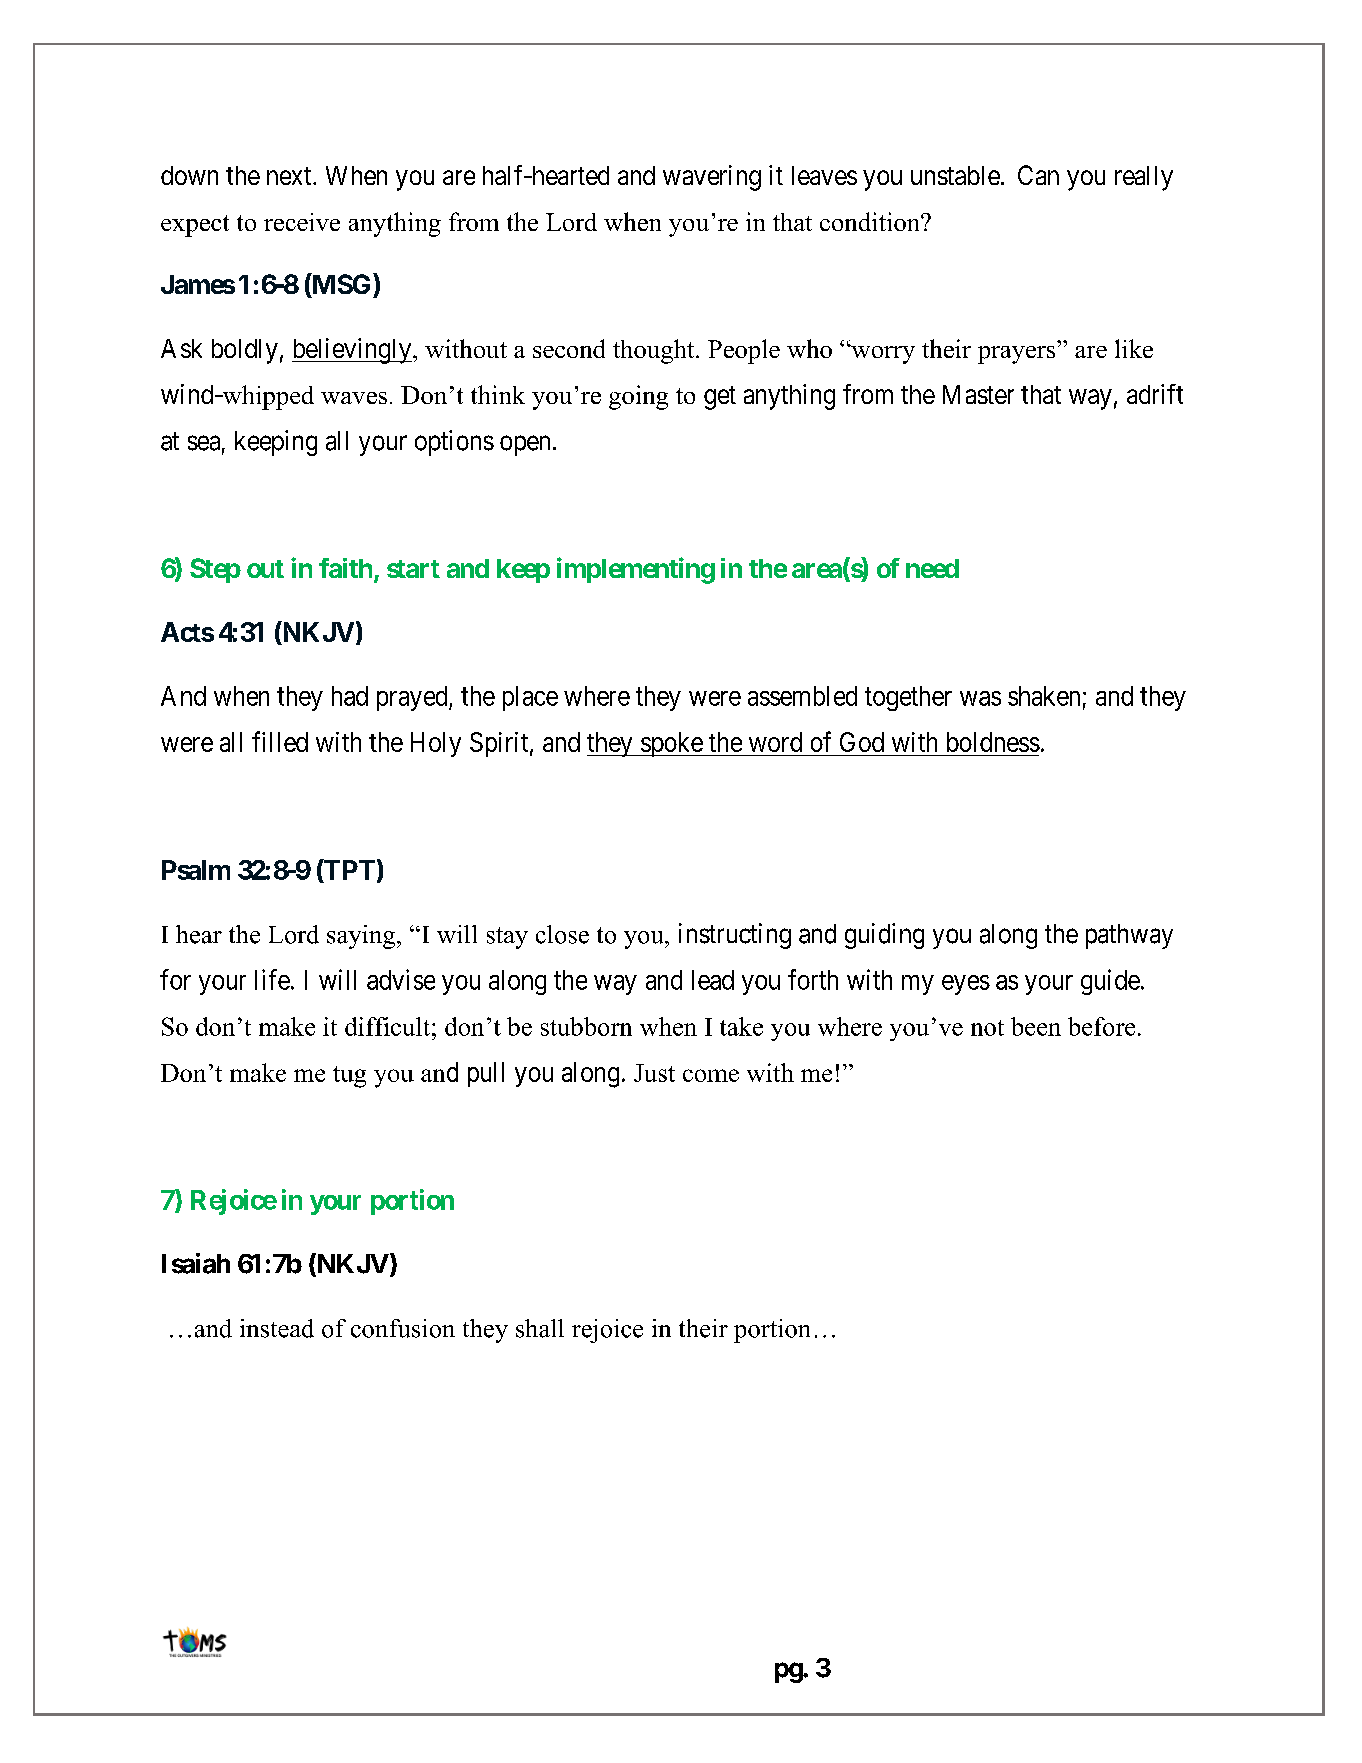 Image resolution: width=1362 pixels, height=1763 pixels. I want to click on receive, so click(302, 222).
